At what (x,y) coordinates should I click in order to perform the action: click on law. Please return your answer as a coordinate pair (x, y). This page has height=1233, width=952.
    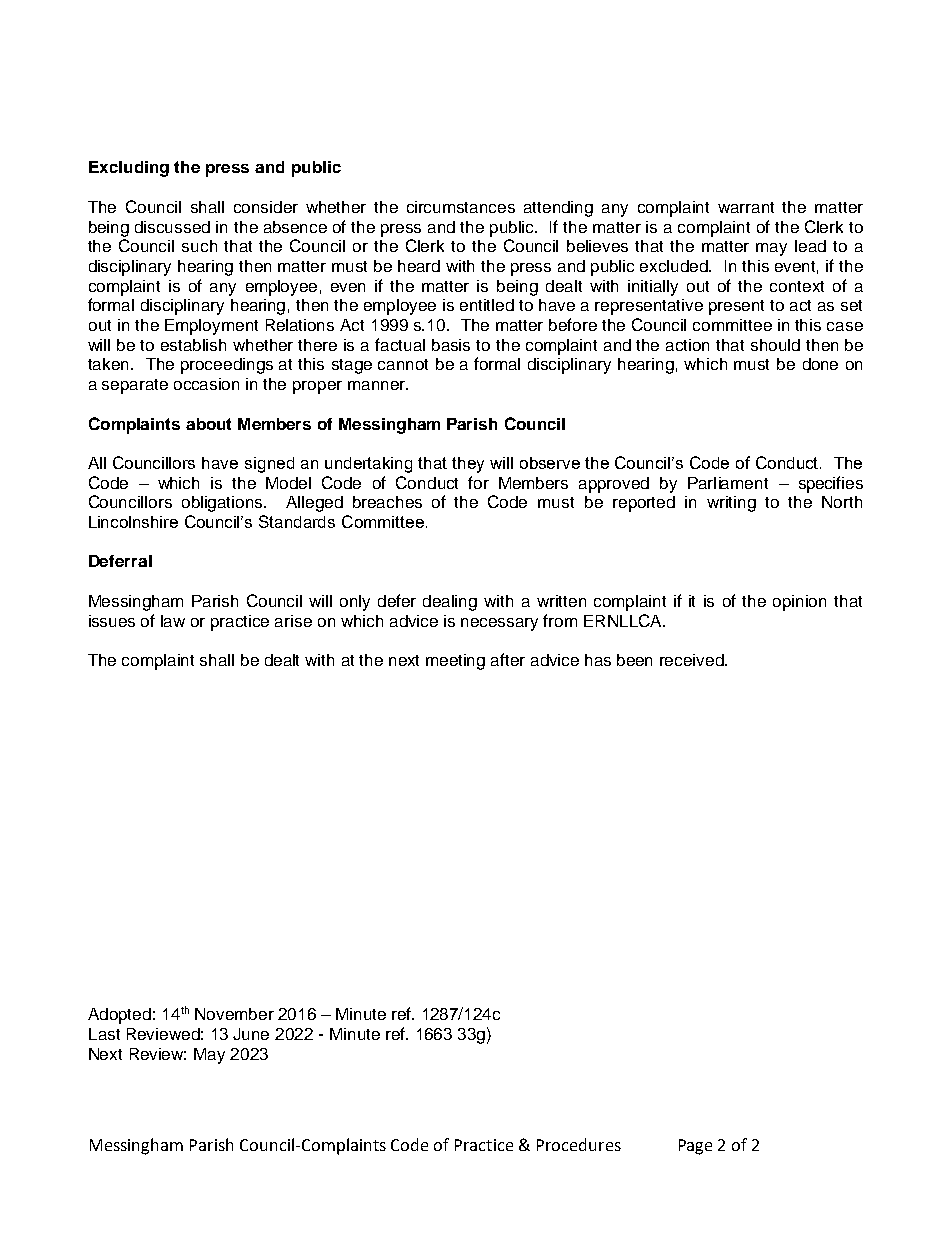
    Looking at the image, I should click on (173, 621).
